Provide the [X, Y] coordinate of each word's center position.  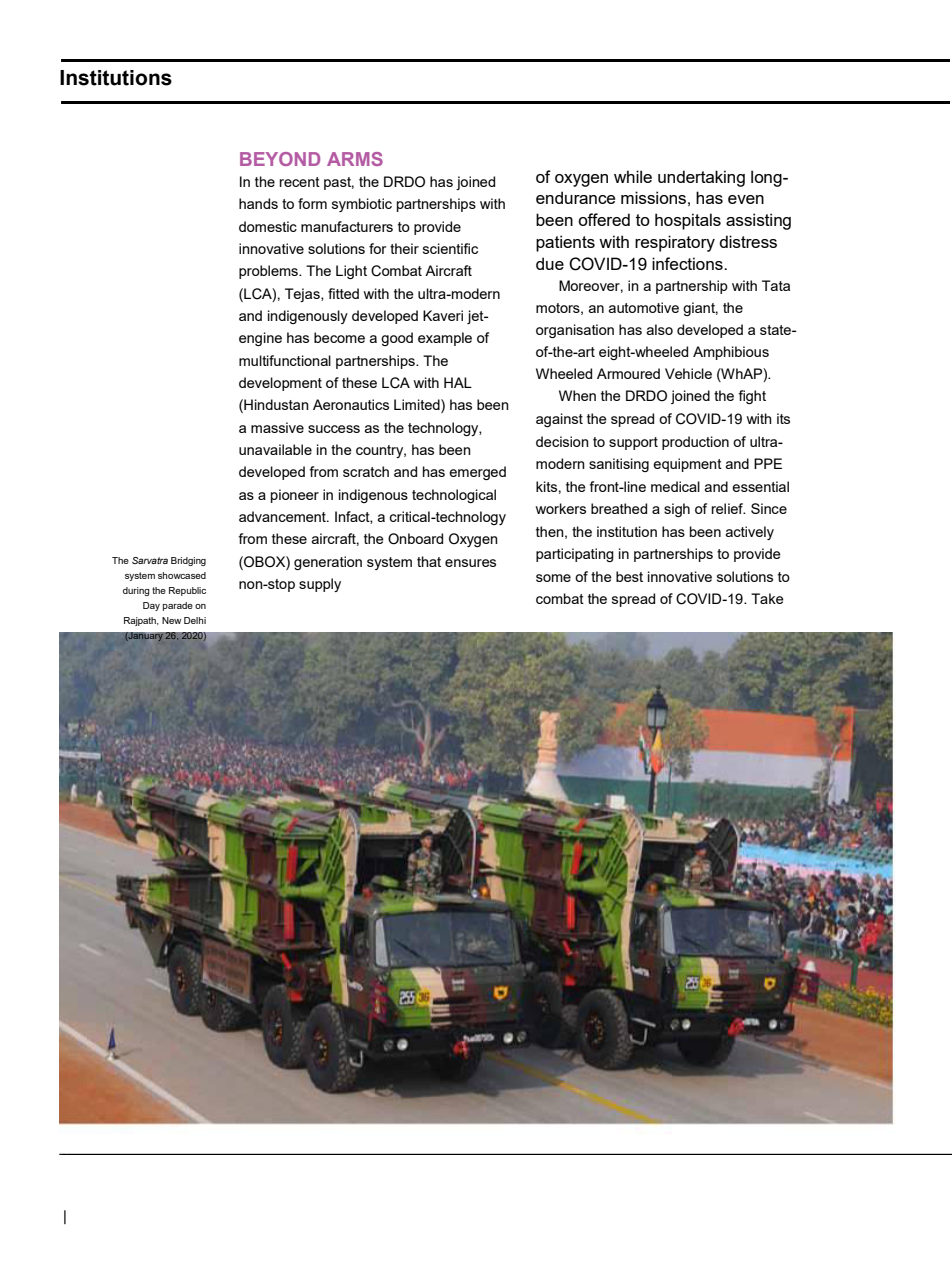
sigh [677, 510]
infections [688, 263]
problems [269, 272]
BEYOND [280, 159]
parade [178, 606]
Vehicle [688, 373]
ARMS [355, 159]
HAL [458, 382]
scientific [450, 248]
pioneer [295, 496]
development [280, 384]
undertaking [701, 178]
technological [454, 496]
